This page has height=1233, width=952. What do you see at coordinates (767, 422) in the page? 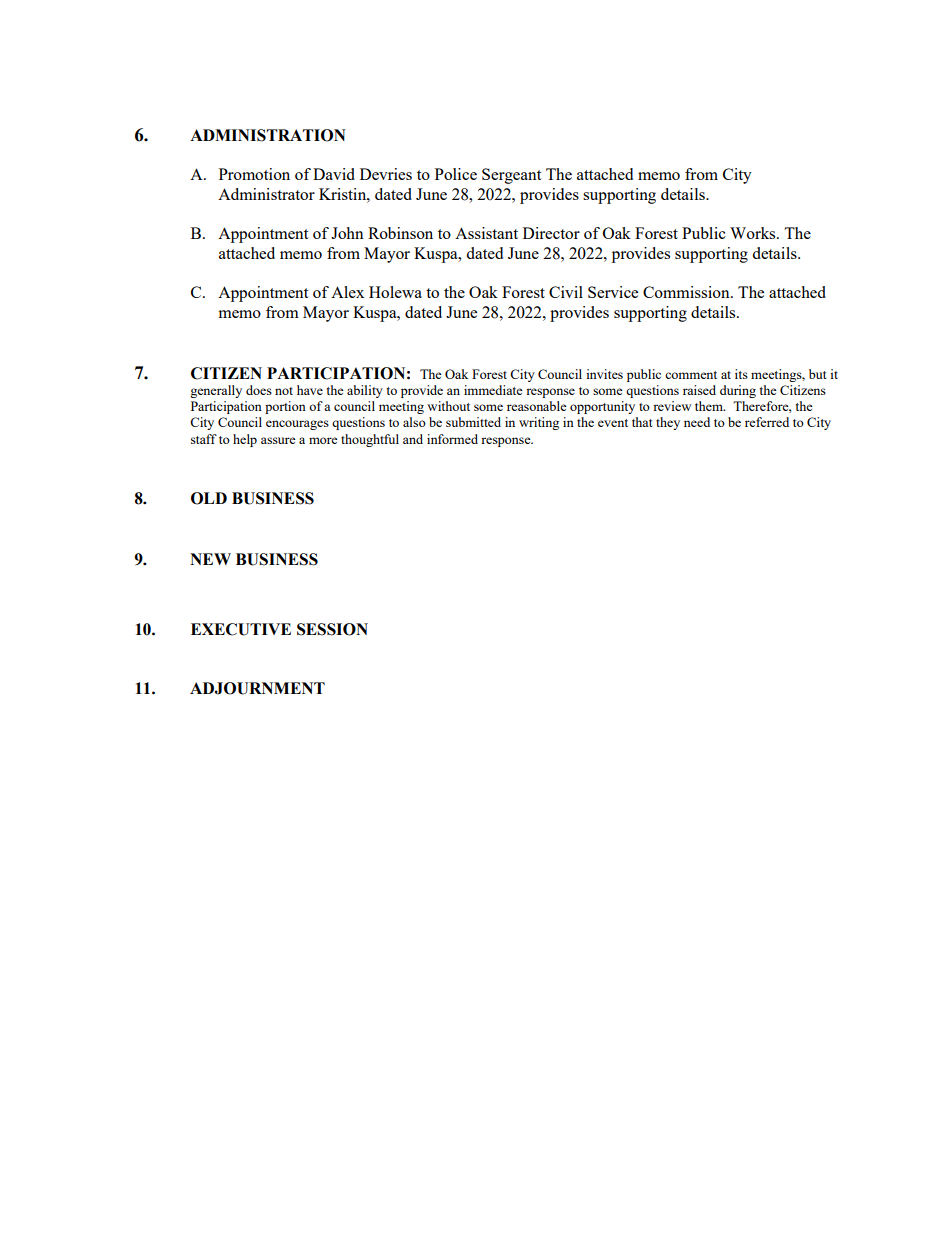
I see `referred` at bounding box center [767, 422].
